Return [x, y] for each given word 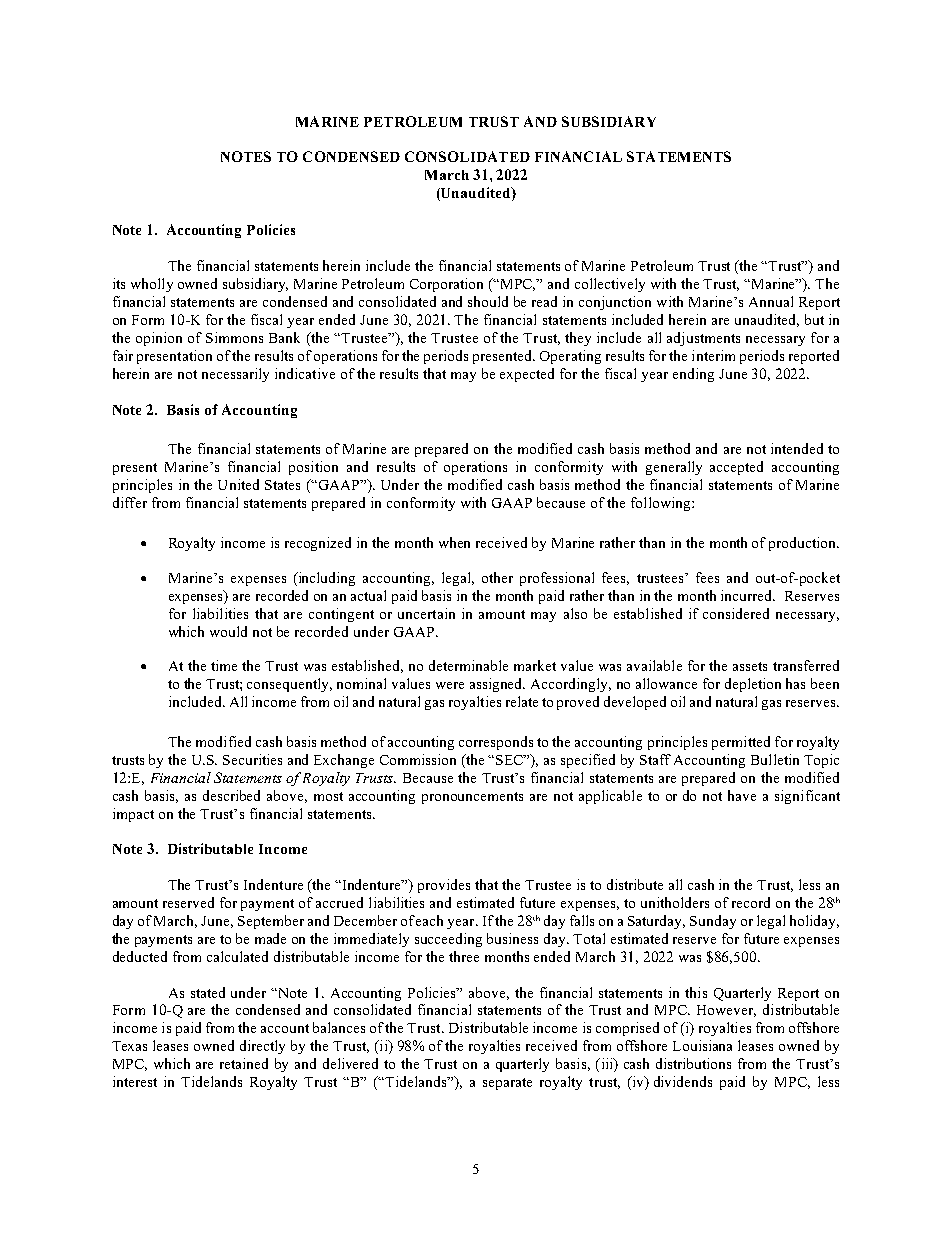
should [488, 301]
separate [507, 1084]
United [238, 484]
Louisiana [702, 1045]
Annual [771, 301]
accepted [736, 468]
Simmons [234, 337]
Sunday [713, 922]
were [450, 685]
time [224, 665]
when [454, 542]
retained [244, 1063]
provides [444, 886]
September [271, 922]
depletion [753, 685]
